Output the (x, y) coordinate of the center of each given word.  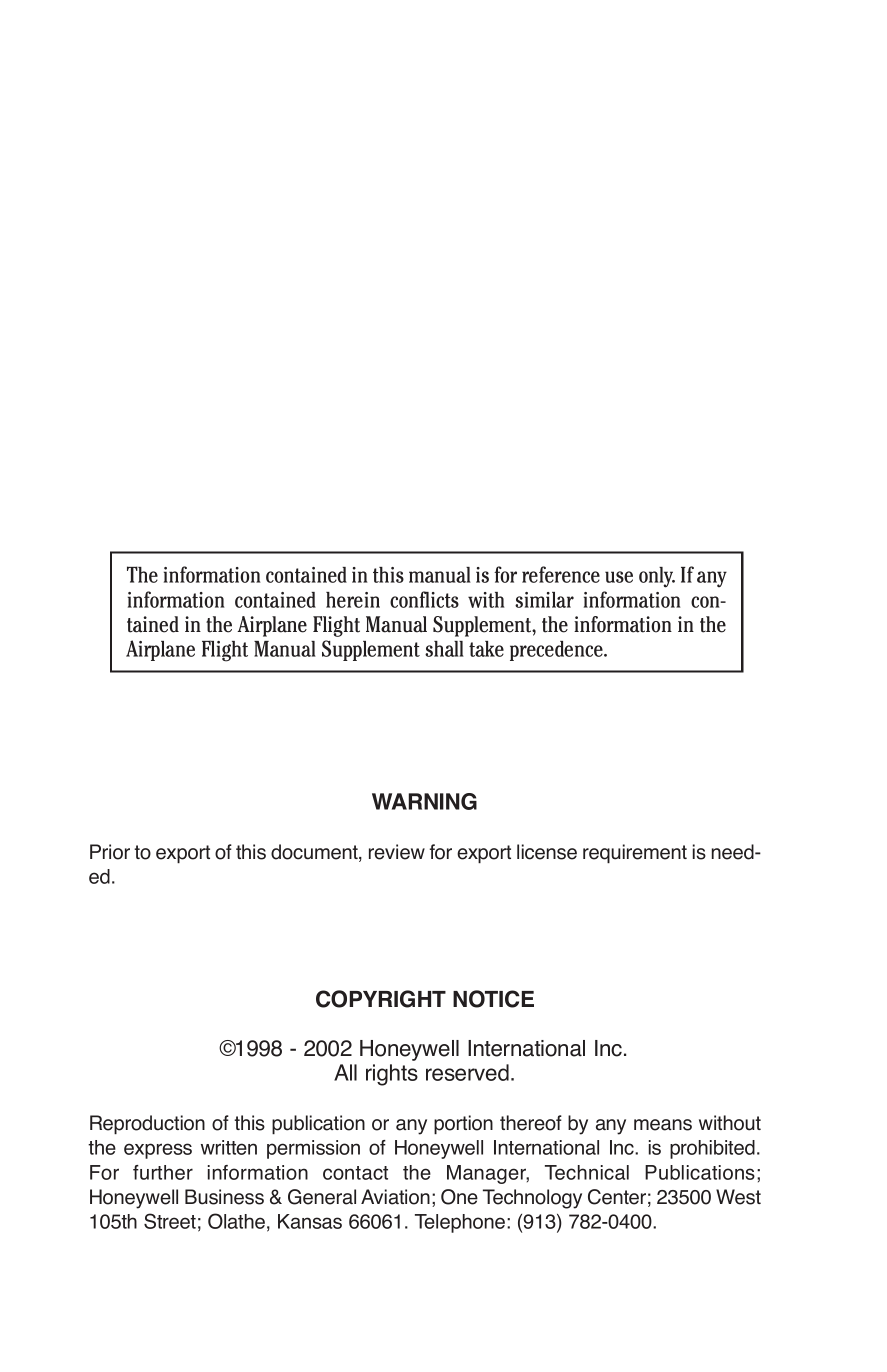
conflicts (424, 599)
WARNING (424, 801)
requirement (635, 853)
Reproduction (147, 1124)
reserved (467, 1072)
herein (353, 600)
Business (224, 1197)
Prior (110, 852)
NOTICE (493, 999)
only (657, 577)
